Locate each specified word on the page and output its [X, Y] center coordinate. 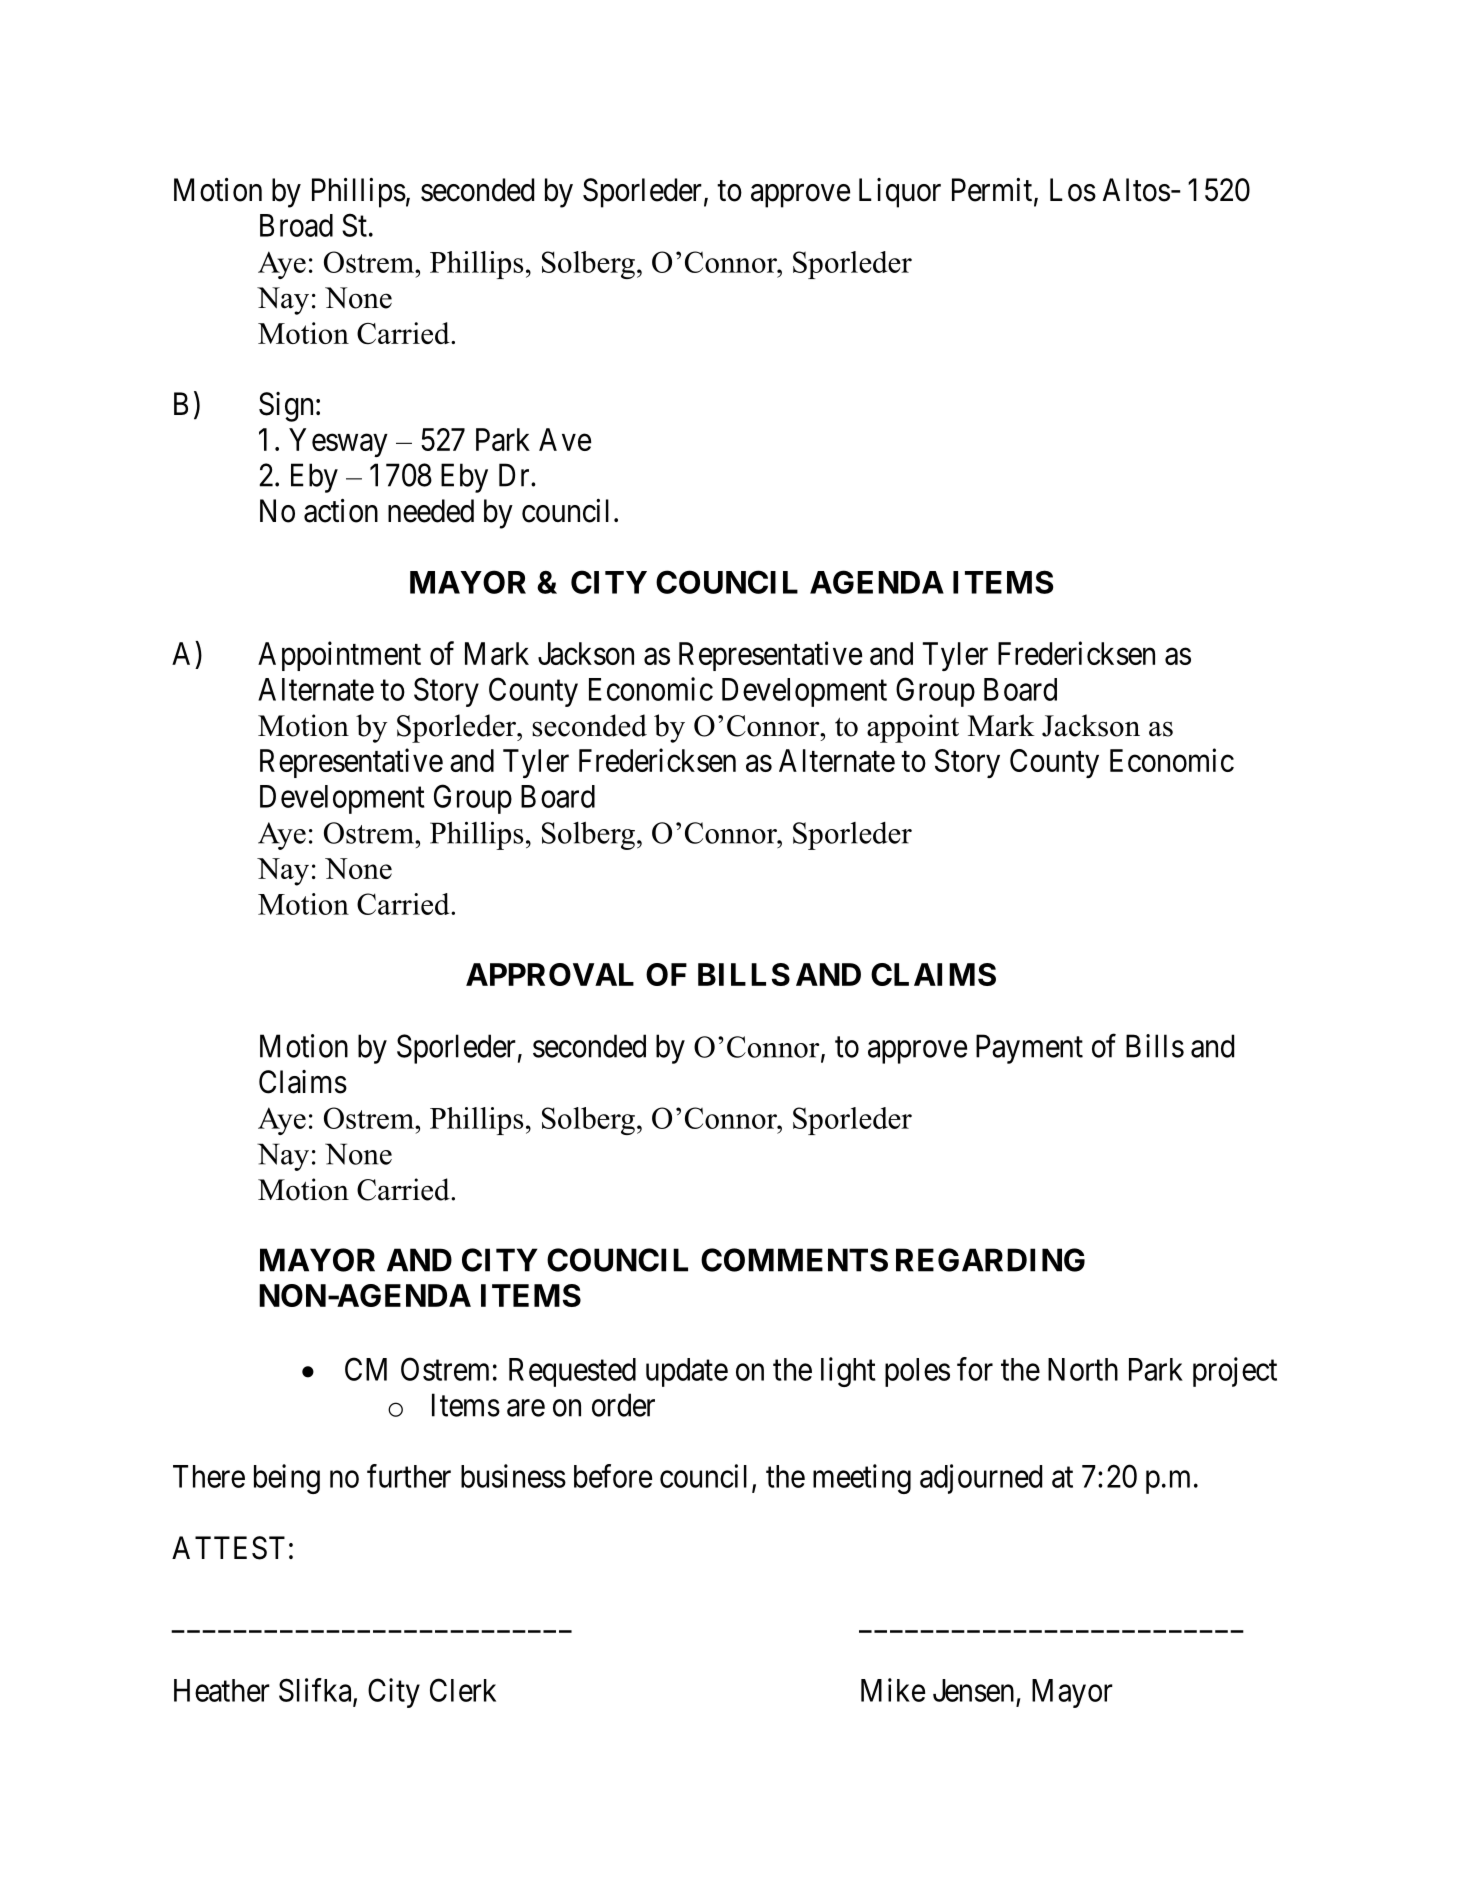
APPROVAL [550, 974]
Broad [296, 225]
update [687, 1372]
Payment [1029, 1049]
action [341, 511]
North [1083, 1369]
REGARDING [990, 1260]
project [1235, 1372]
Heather [222, 1690]
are [526, 1408]
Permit [993, 191]
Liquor [900, 193]
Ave [565, 439]
